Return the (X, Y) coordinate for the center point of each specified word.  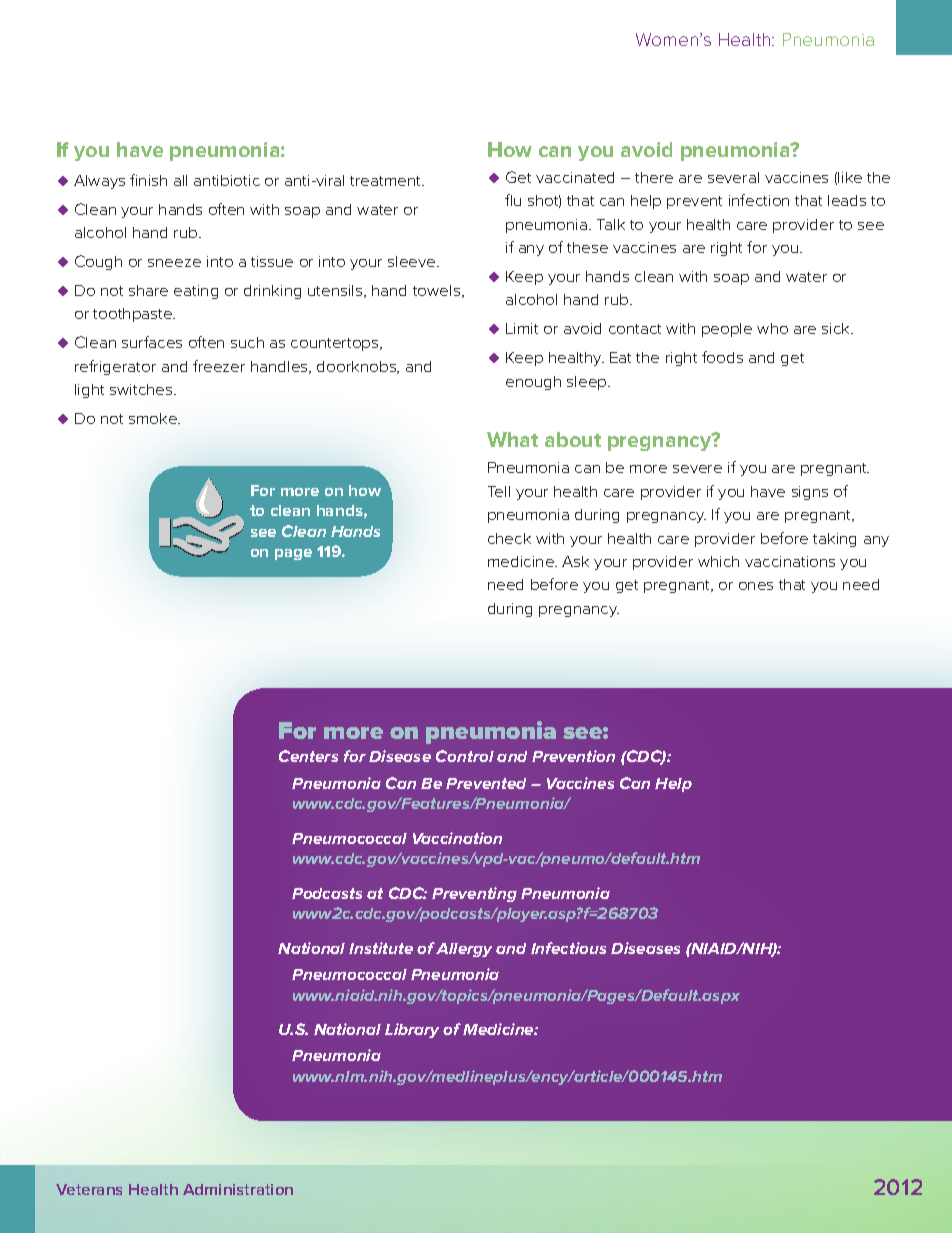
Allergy (464, 950)
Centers (308, 756)
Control (465, 756)
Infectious (568, 948)
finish (148, 180)
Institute (381, 948)
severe (697, 469)
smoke (154, 418)
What (512, 439)
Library (412, 1030)
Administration (238, 1189)
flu (513, 200)
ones (756, 586)
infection (759, 200)
